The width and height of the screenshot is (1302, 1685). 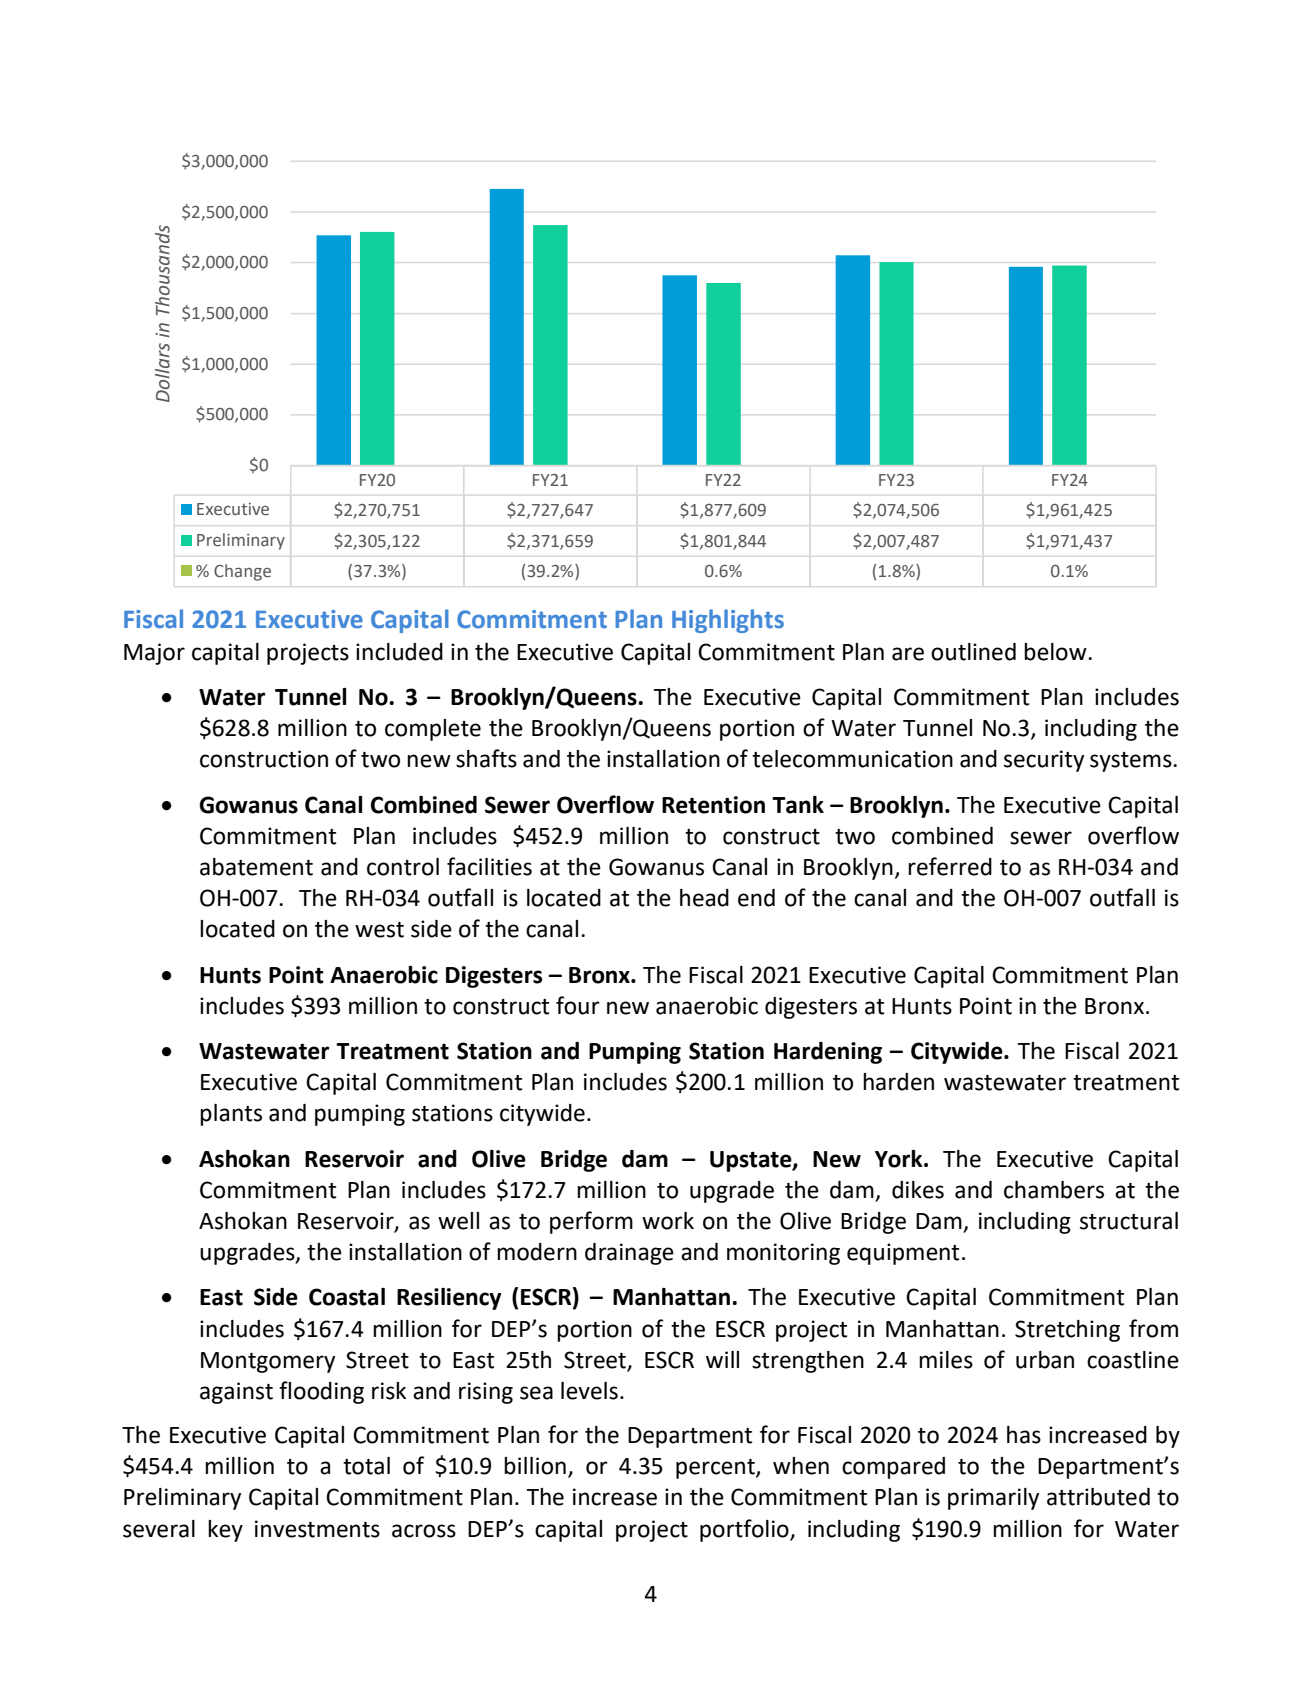 I want to click on west, so click(x=379, y=930).
